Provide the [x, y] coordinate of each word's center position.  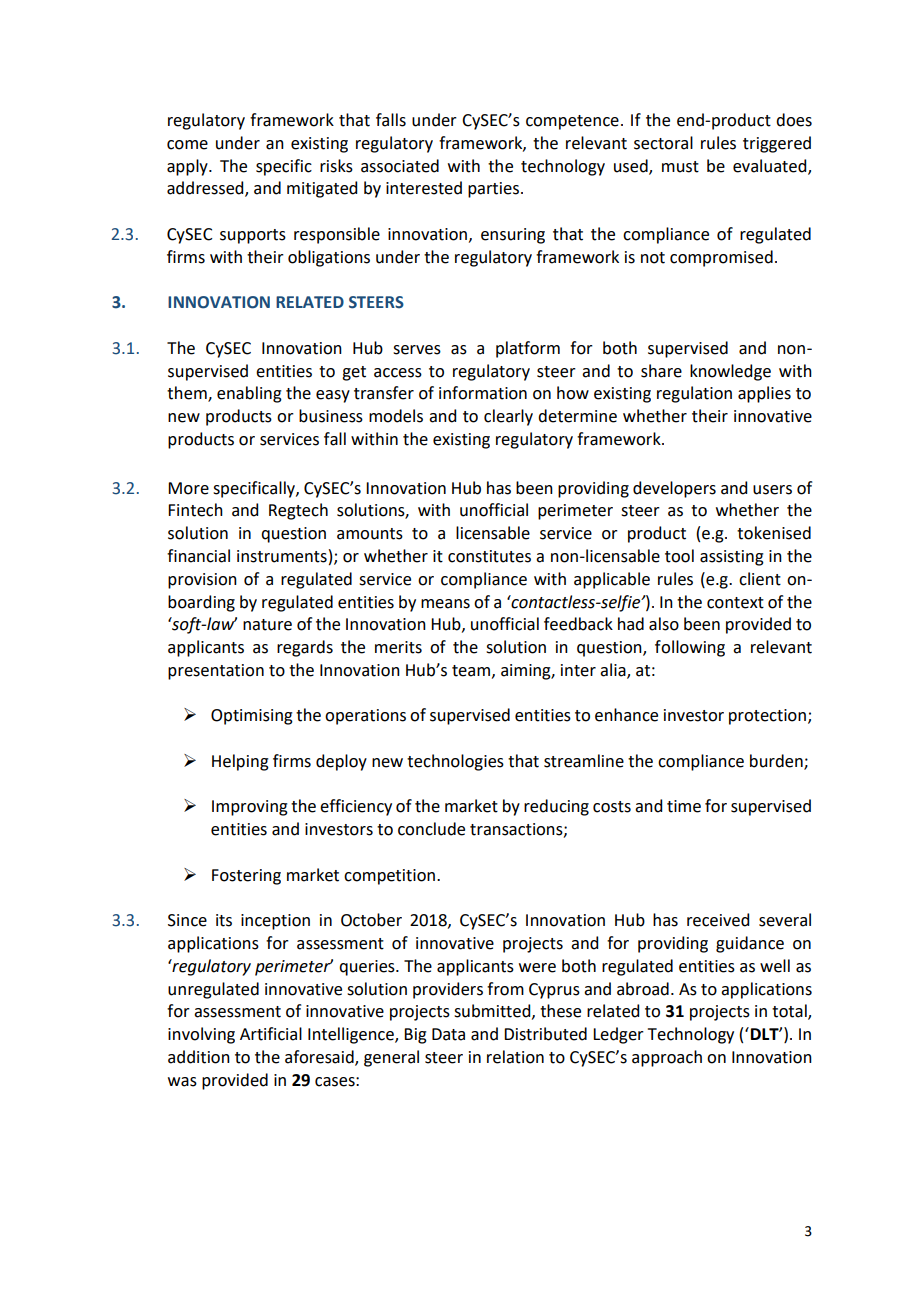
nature [267, 625]
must [680, 167]
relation [515, 1057]
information [483, 393]
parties [493, 190]
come [187, 145]
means [445, 604]
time [684, 806]
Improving [250, 808]
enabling [249, 394]
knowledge [730, 372]
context [735, 603]
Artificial [271, 1034]
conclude [431, 829]
